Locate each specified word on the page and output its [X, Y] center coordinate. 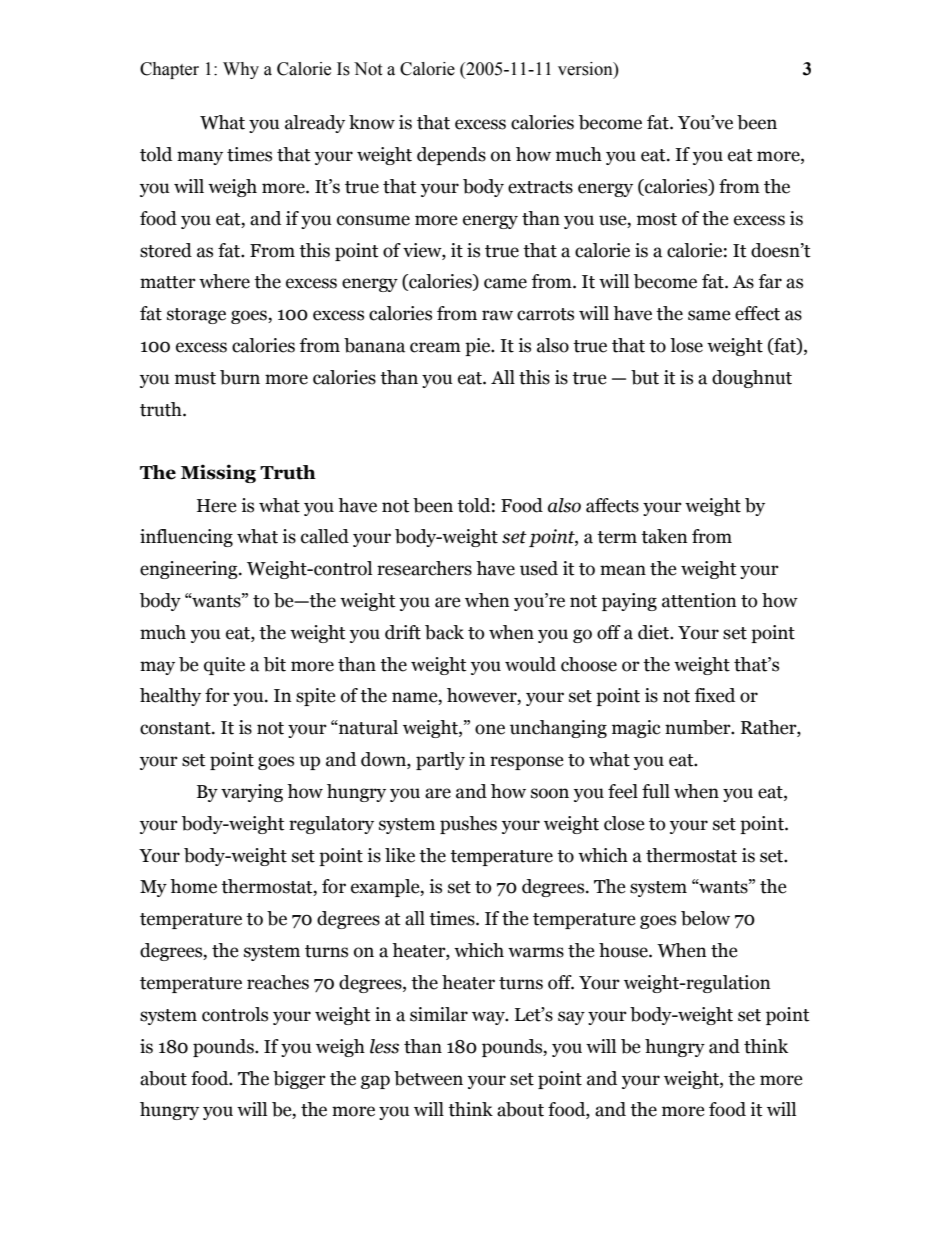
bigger [299, 1080]
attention [699, 600]
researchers [424, 568]
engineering [190, 570]
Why [241, 70]
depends [451, 156]
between [428, 1078]
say [571, 1018]
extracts [540, 187]
